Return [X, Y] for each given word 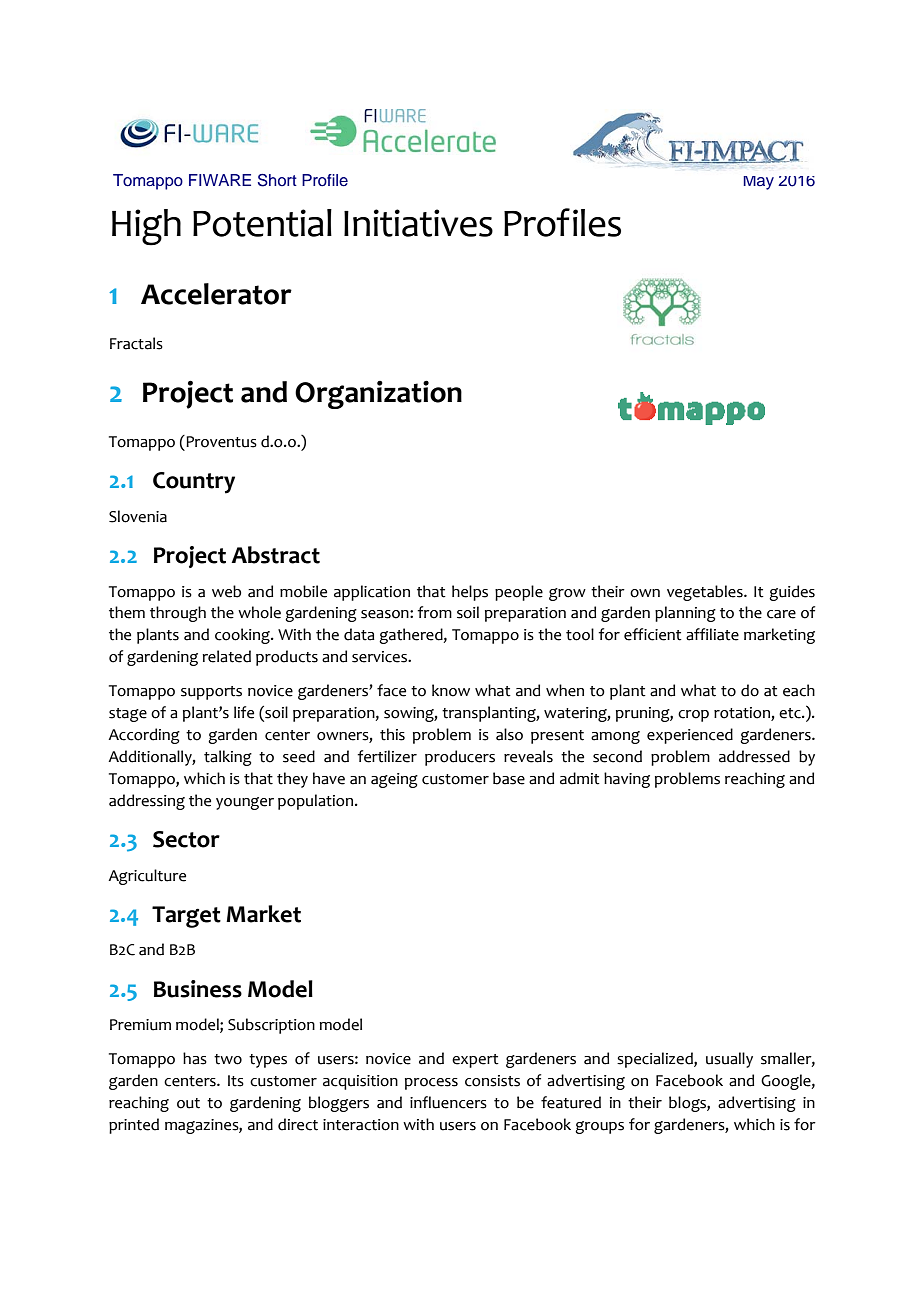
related [226, 656]
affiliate [712, 634]
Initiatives [418, 223]
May [758, 183]
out [188, 1103]
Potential [262, 223]
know [451, 690]
